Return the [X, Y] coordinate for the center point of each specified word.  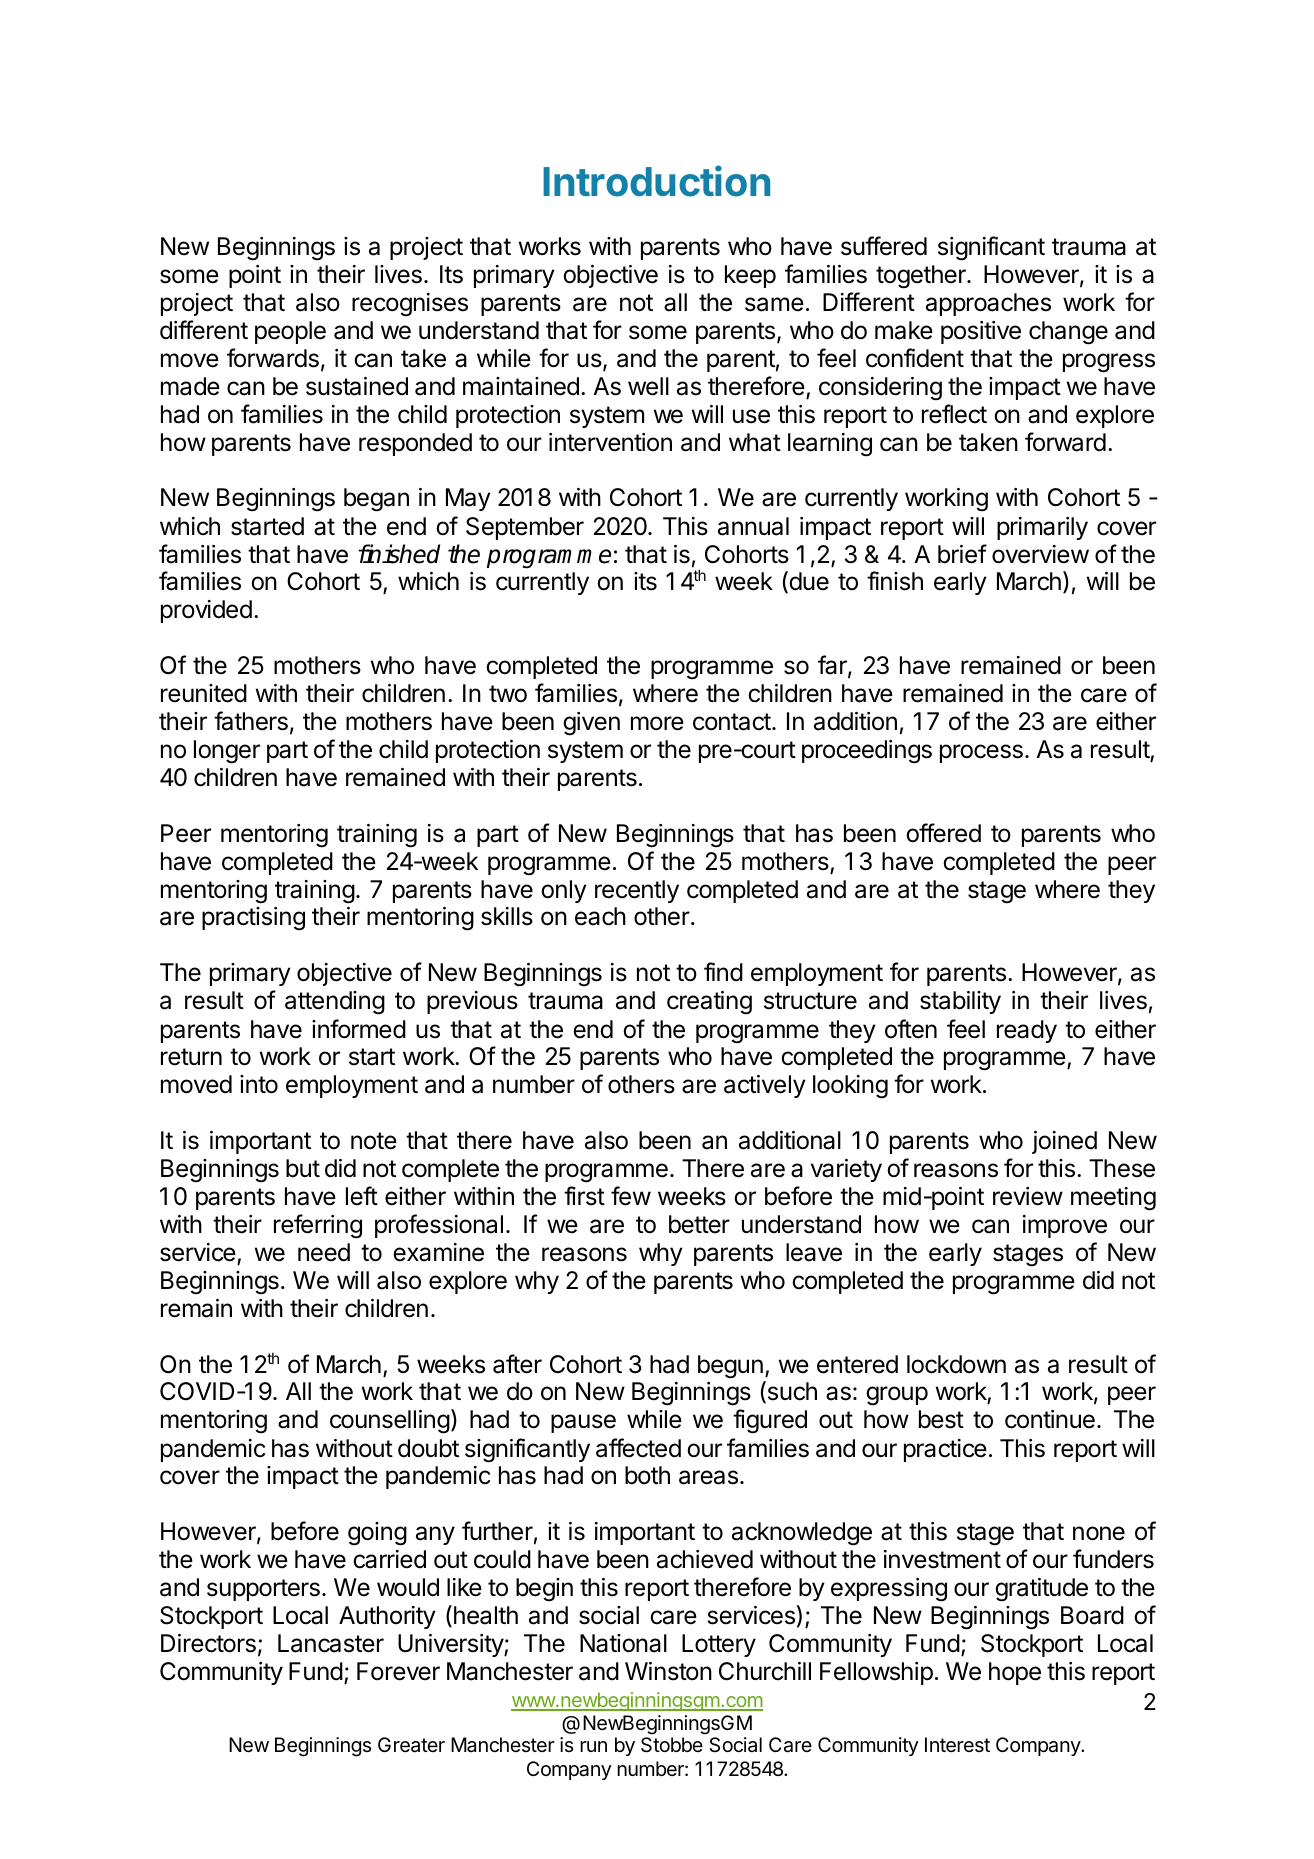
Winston [668, 1671]
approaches [988, 304]
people [290, 332]
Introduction [656, 181]
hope [1015, 1673]
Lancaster [331, 1643]
